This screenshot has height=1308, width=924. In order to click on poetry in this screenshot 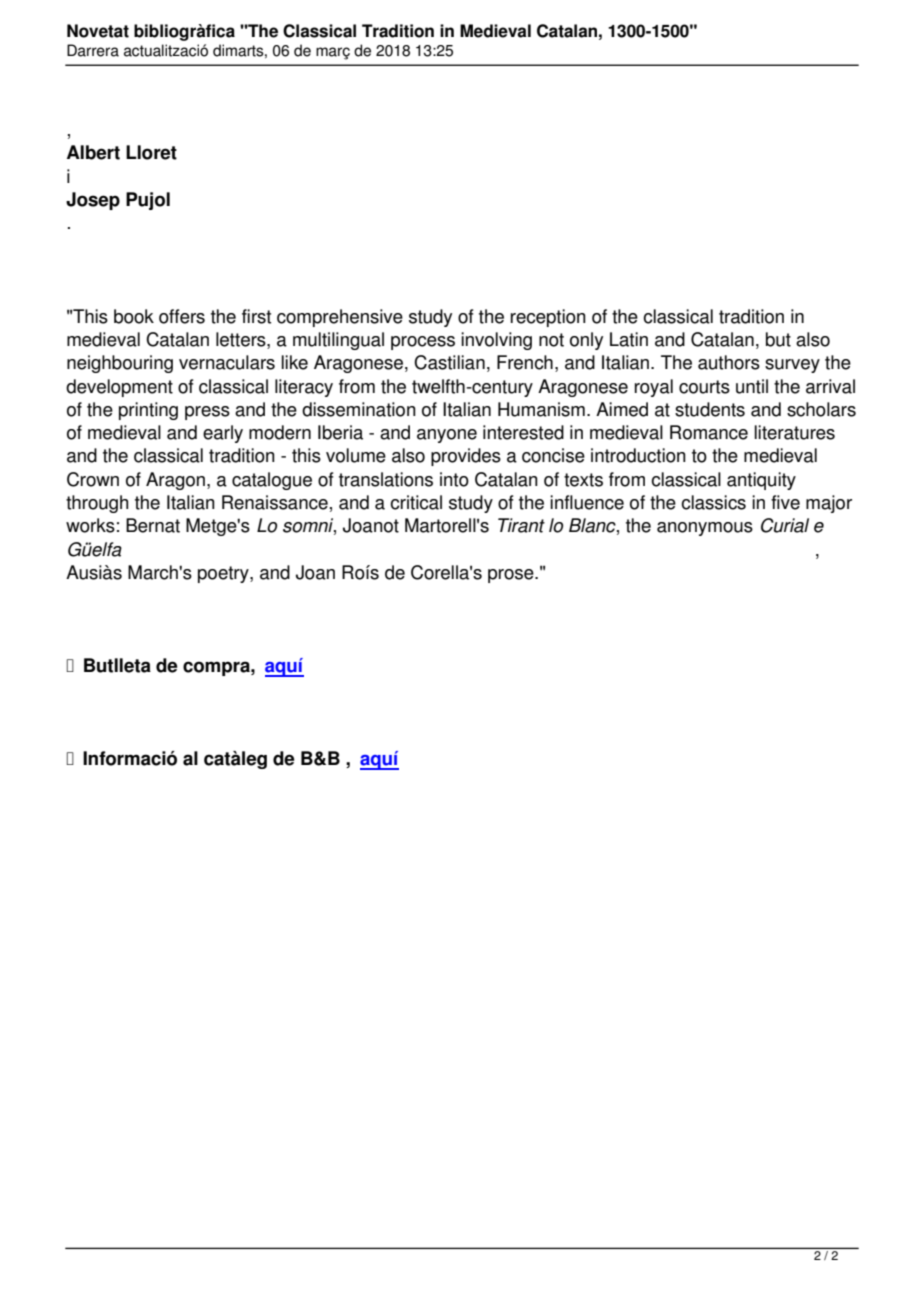, I will do `click(224, 574)`.
